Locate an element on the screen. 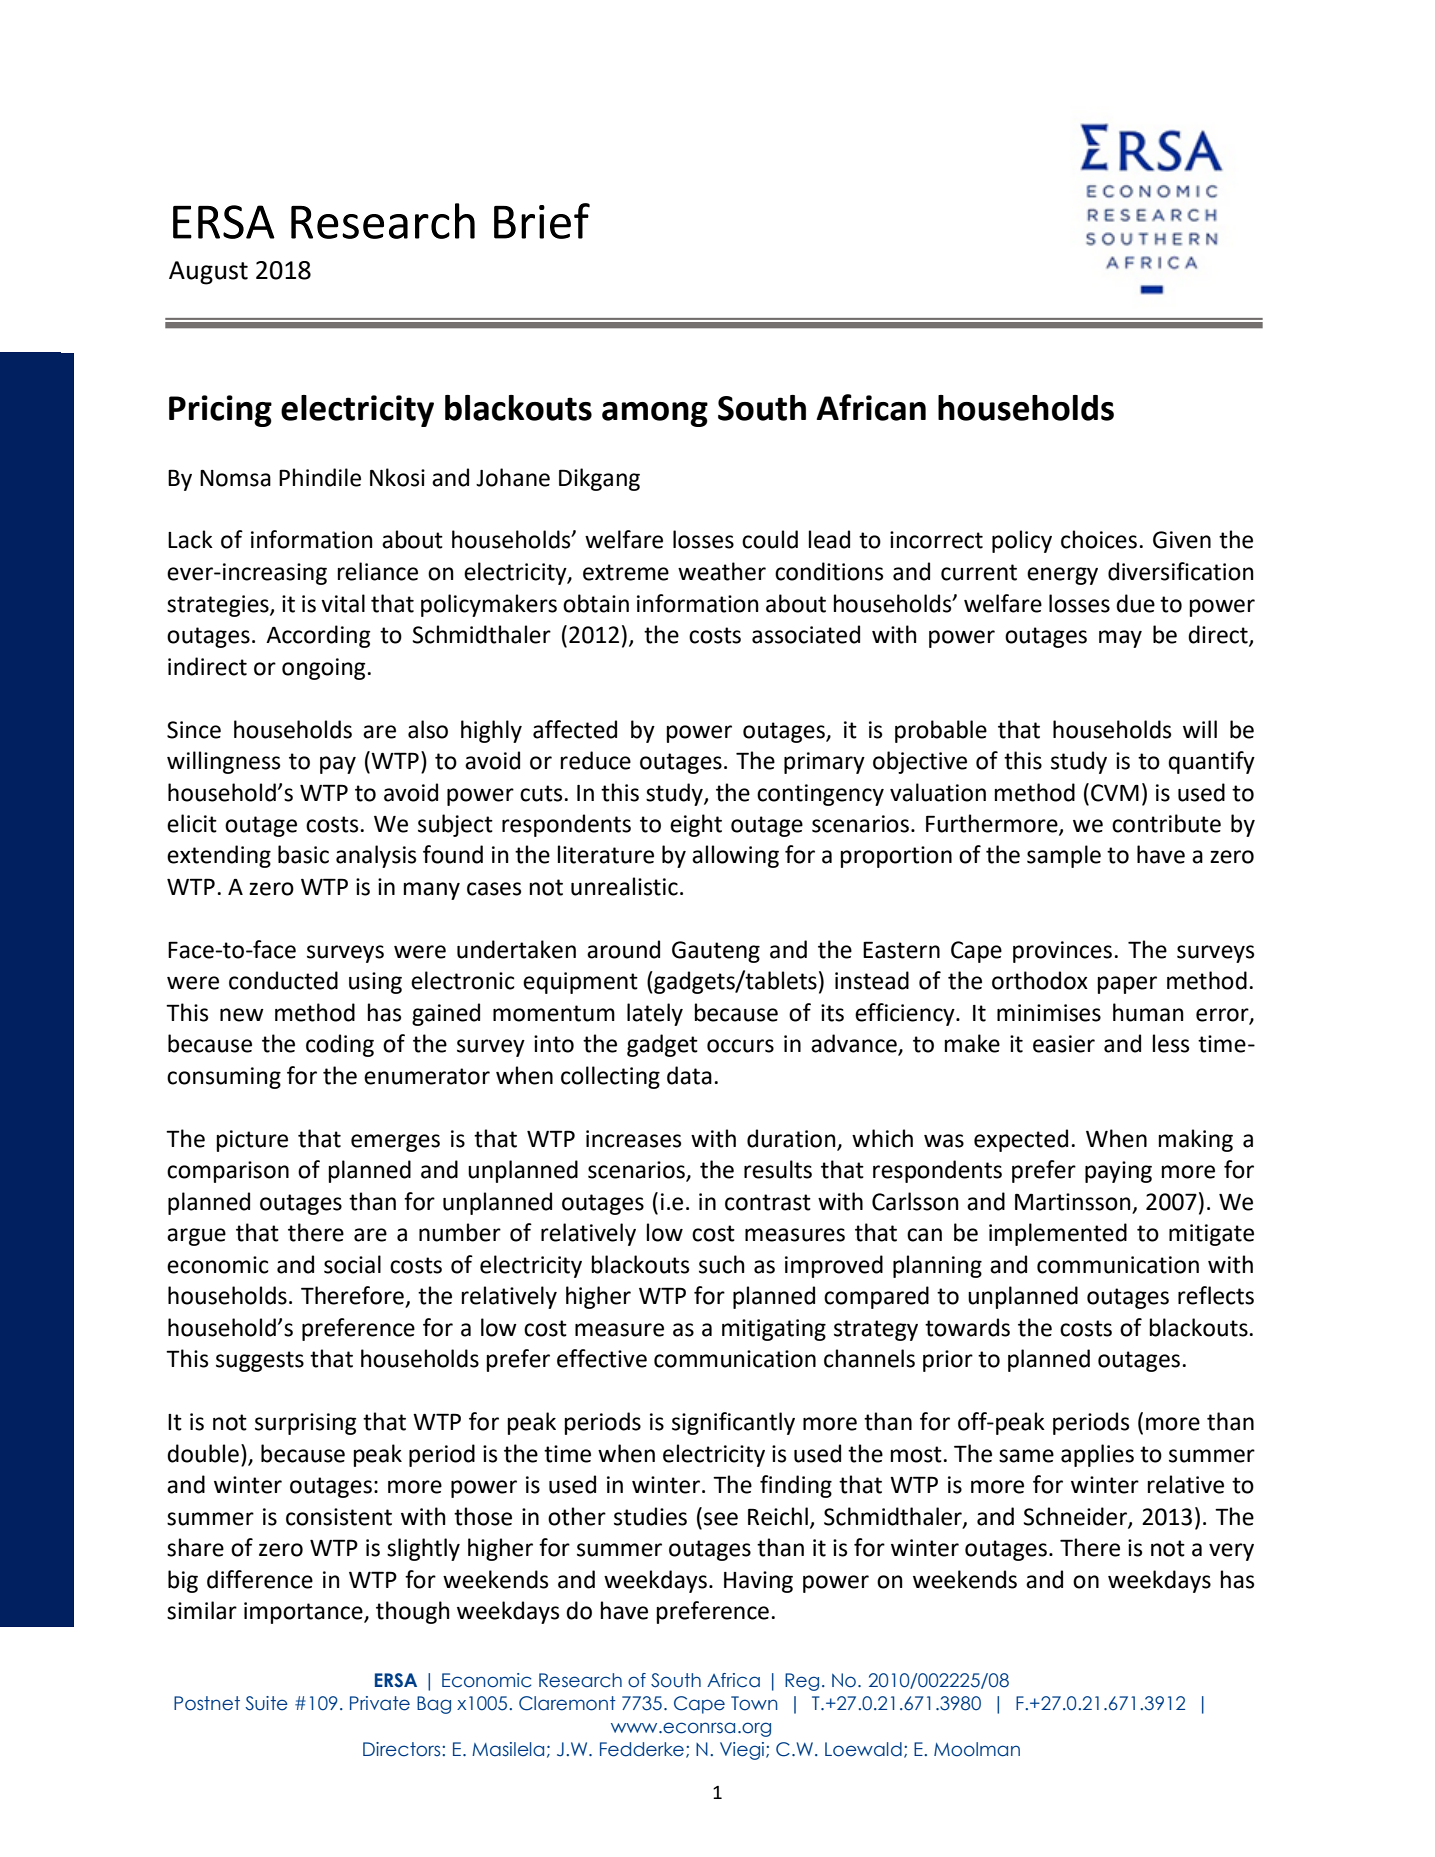  Town is located at coordinates (754, 1703).
